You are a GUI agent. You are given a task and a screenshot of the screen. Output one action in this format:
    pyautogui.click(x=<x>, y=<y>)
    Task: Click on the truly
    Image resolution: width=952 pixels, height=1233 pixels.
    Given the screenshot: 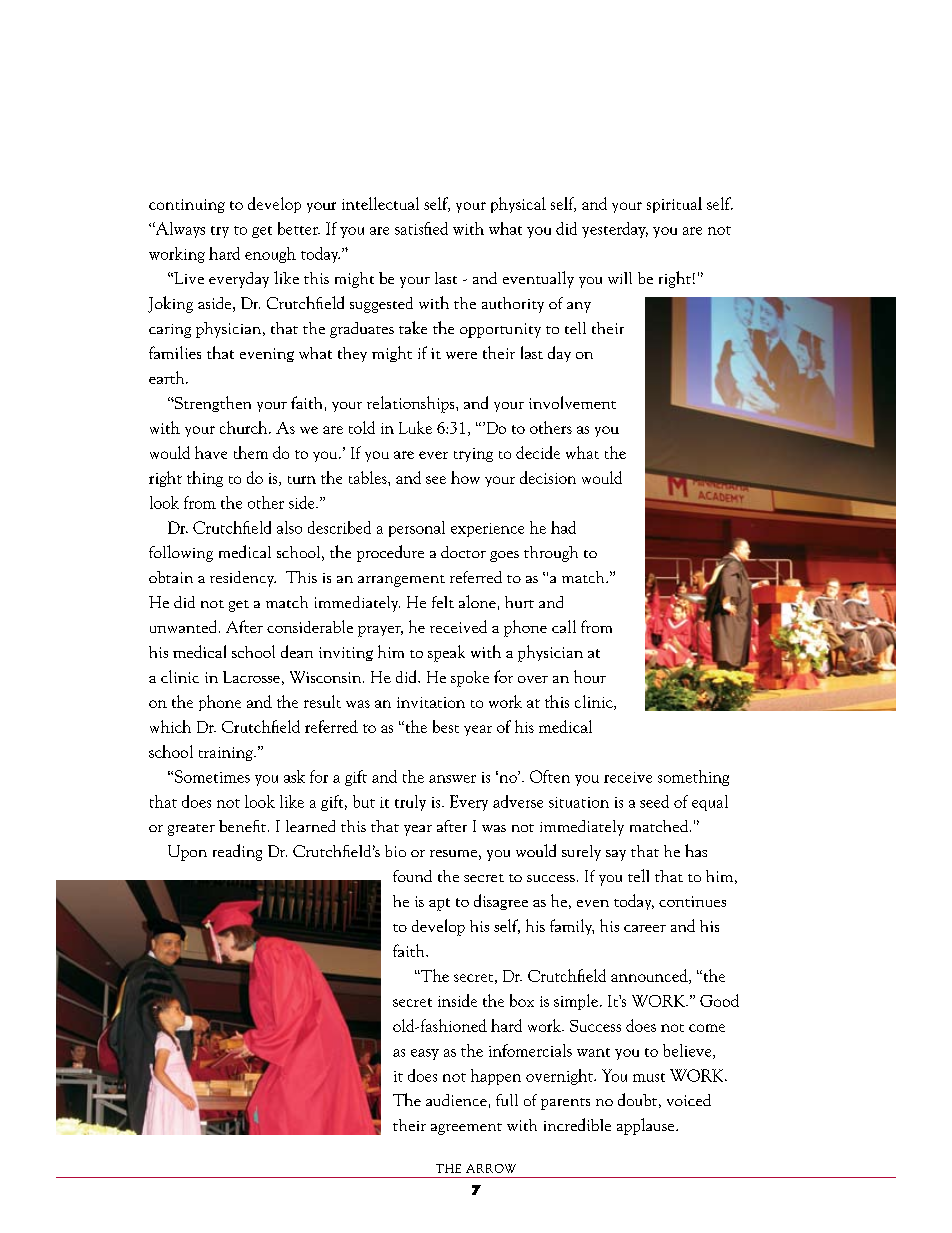 What is the action you would take?
    pyautogui.click(x=410, y=803)
